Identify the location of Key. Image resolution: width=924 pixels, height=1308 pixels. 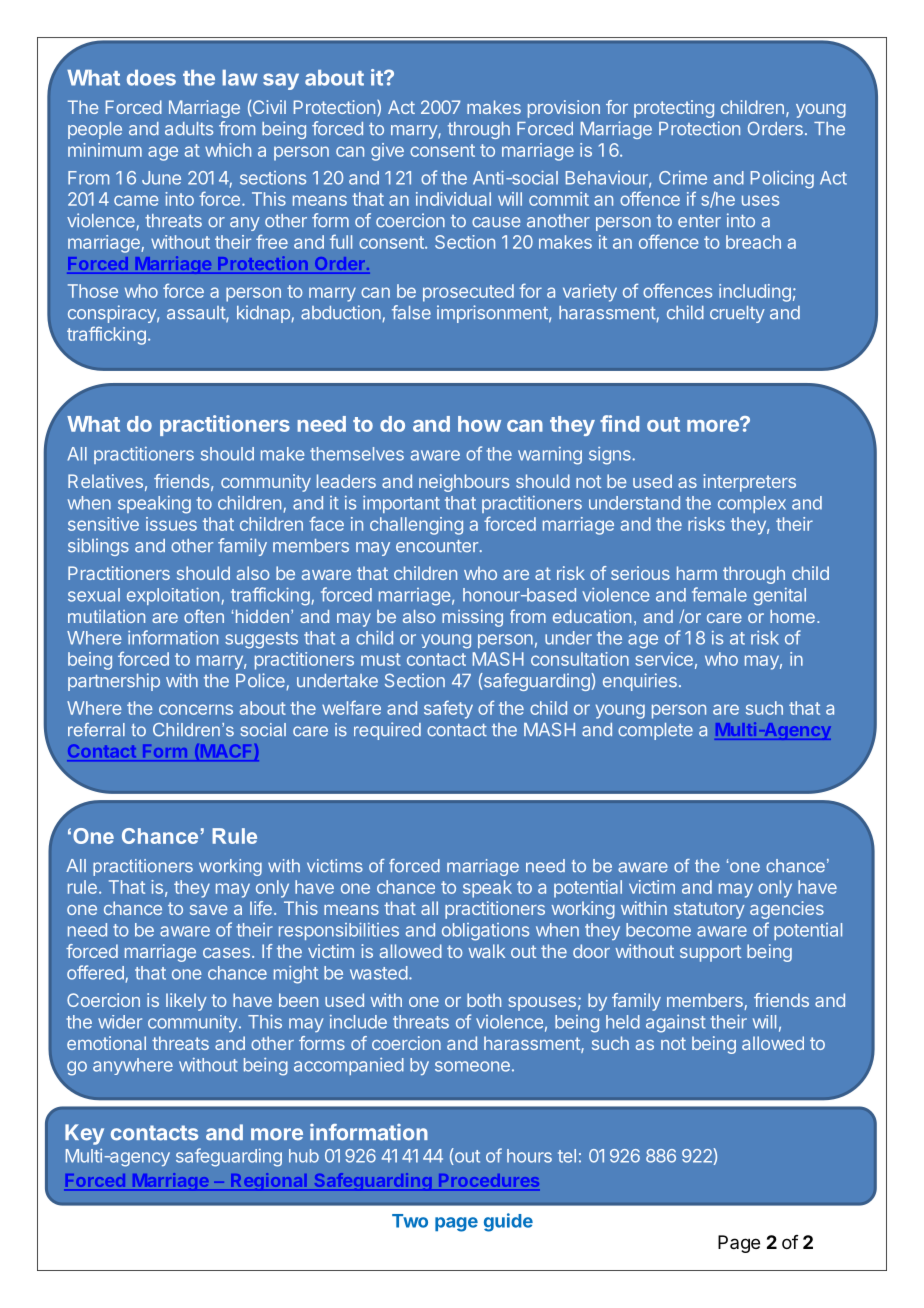
(84, 1134).
